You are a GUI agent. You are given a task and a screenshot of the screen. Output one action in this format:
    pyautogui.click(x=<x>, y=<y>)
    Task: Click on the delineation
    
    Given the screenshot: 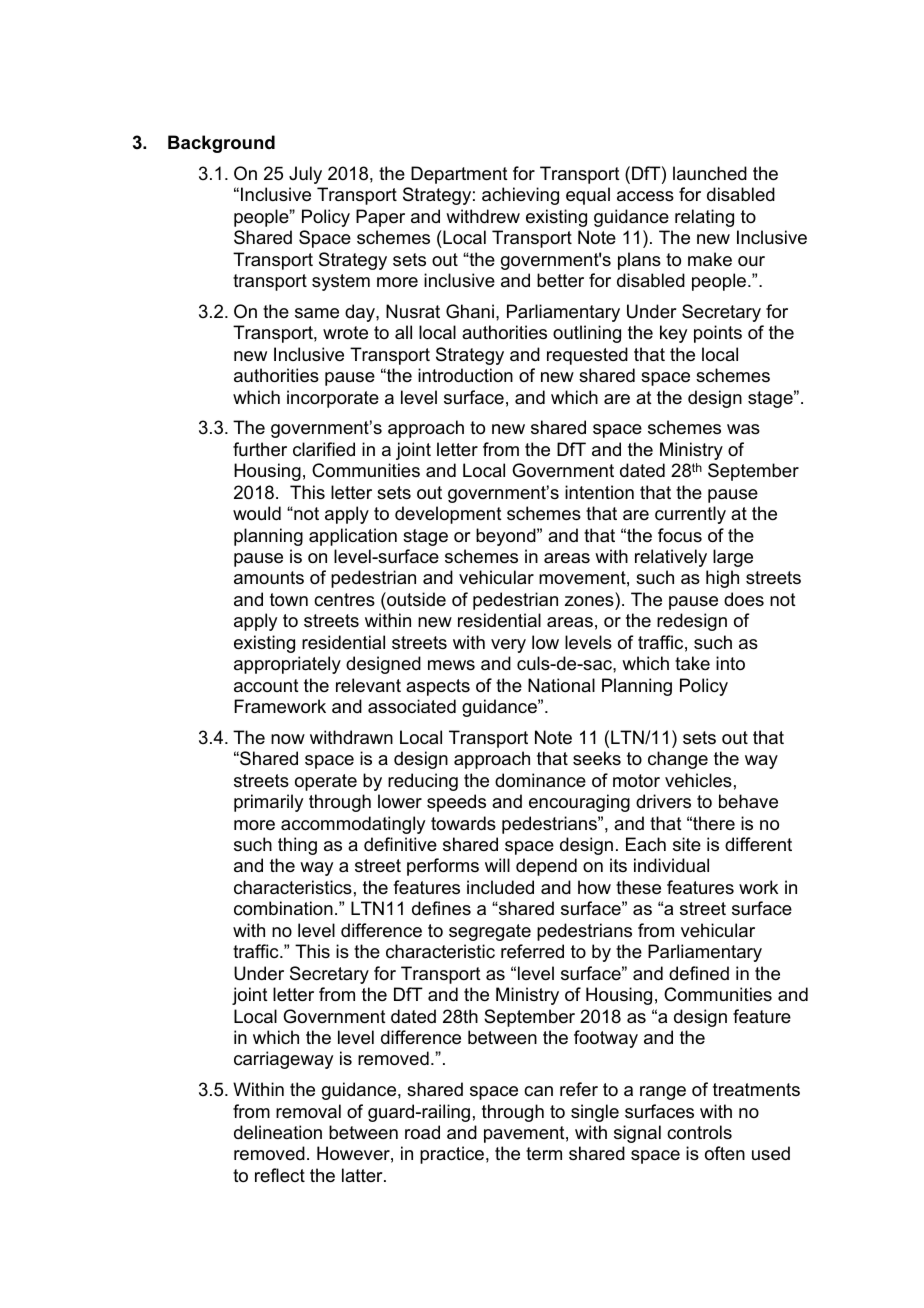 What is the action you would take?
    pyautogui.click(x=278, y=1132)
